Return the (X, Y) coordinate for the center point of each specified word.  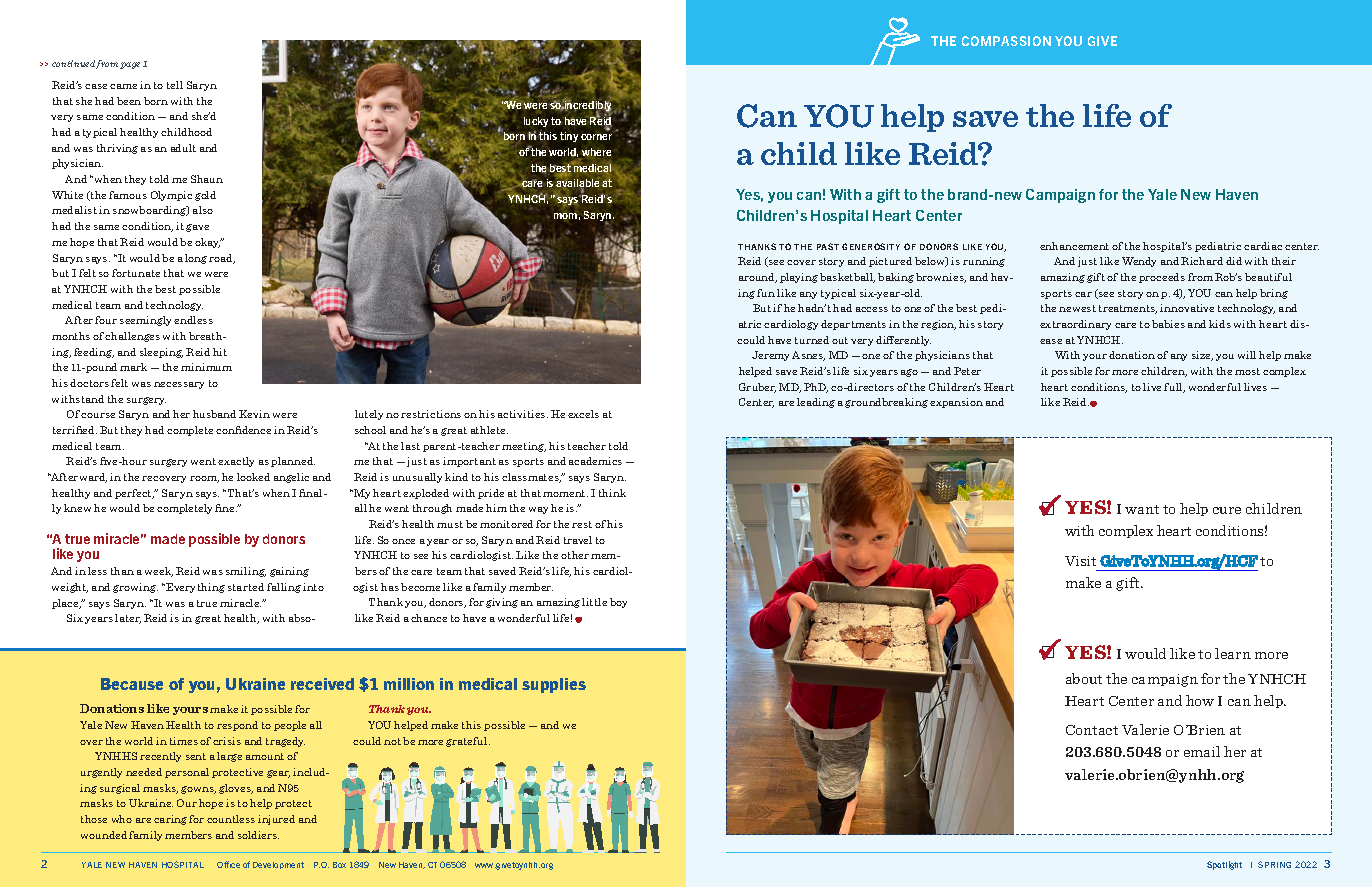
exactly (236, 462)
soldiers (258, 835)
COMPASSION (1006, 41)
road (222, 259)
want (1142, 509)
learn (1233, 653)
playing (799, 278)
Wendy (1139, 262)
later (128, 619)
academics (595, 461)
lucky (536, 122)
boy (618, 603)
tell (175, 85)
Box (339, 865)
